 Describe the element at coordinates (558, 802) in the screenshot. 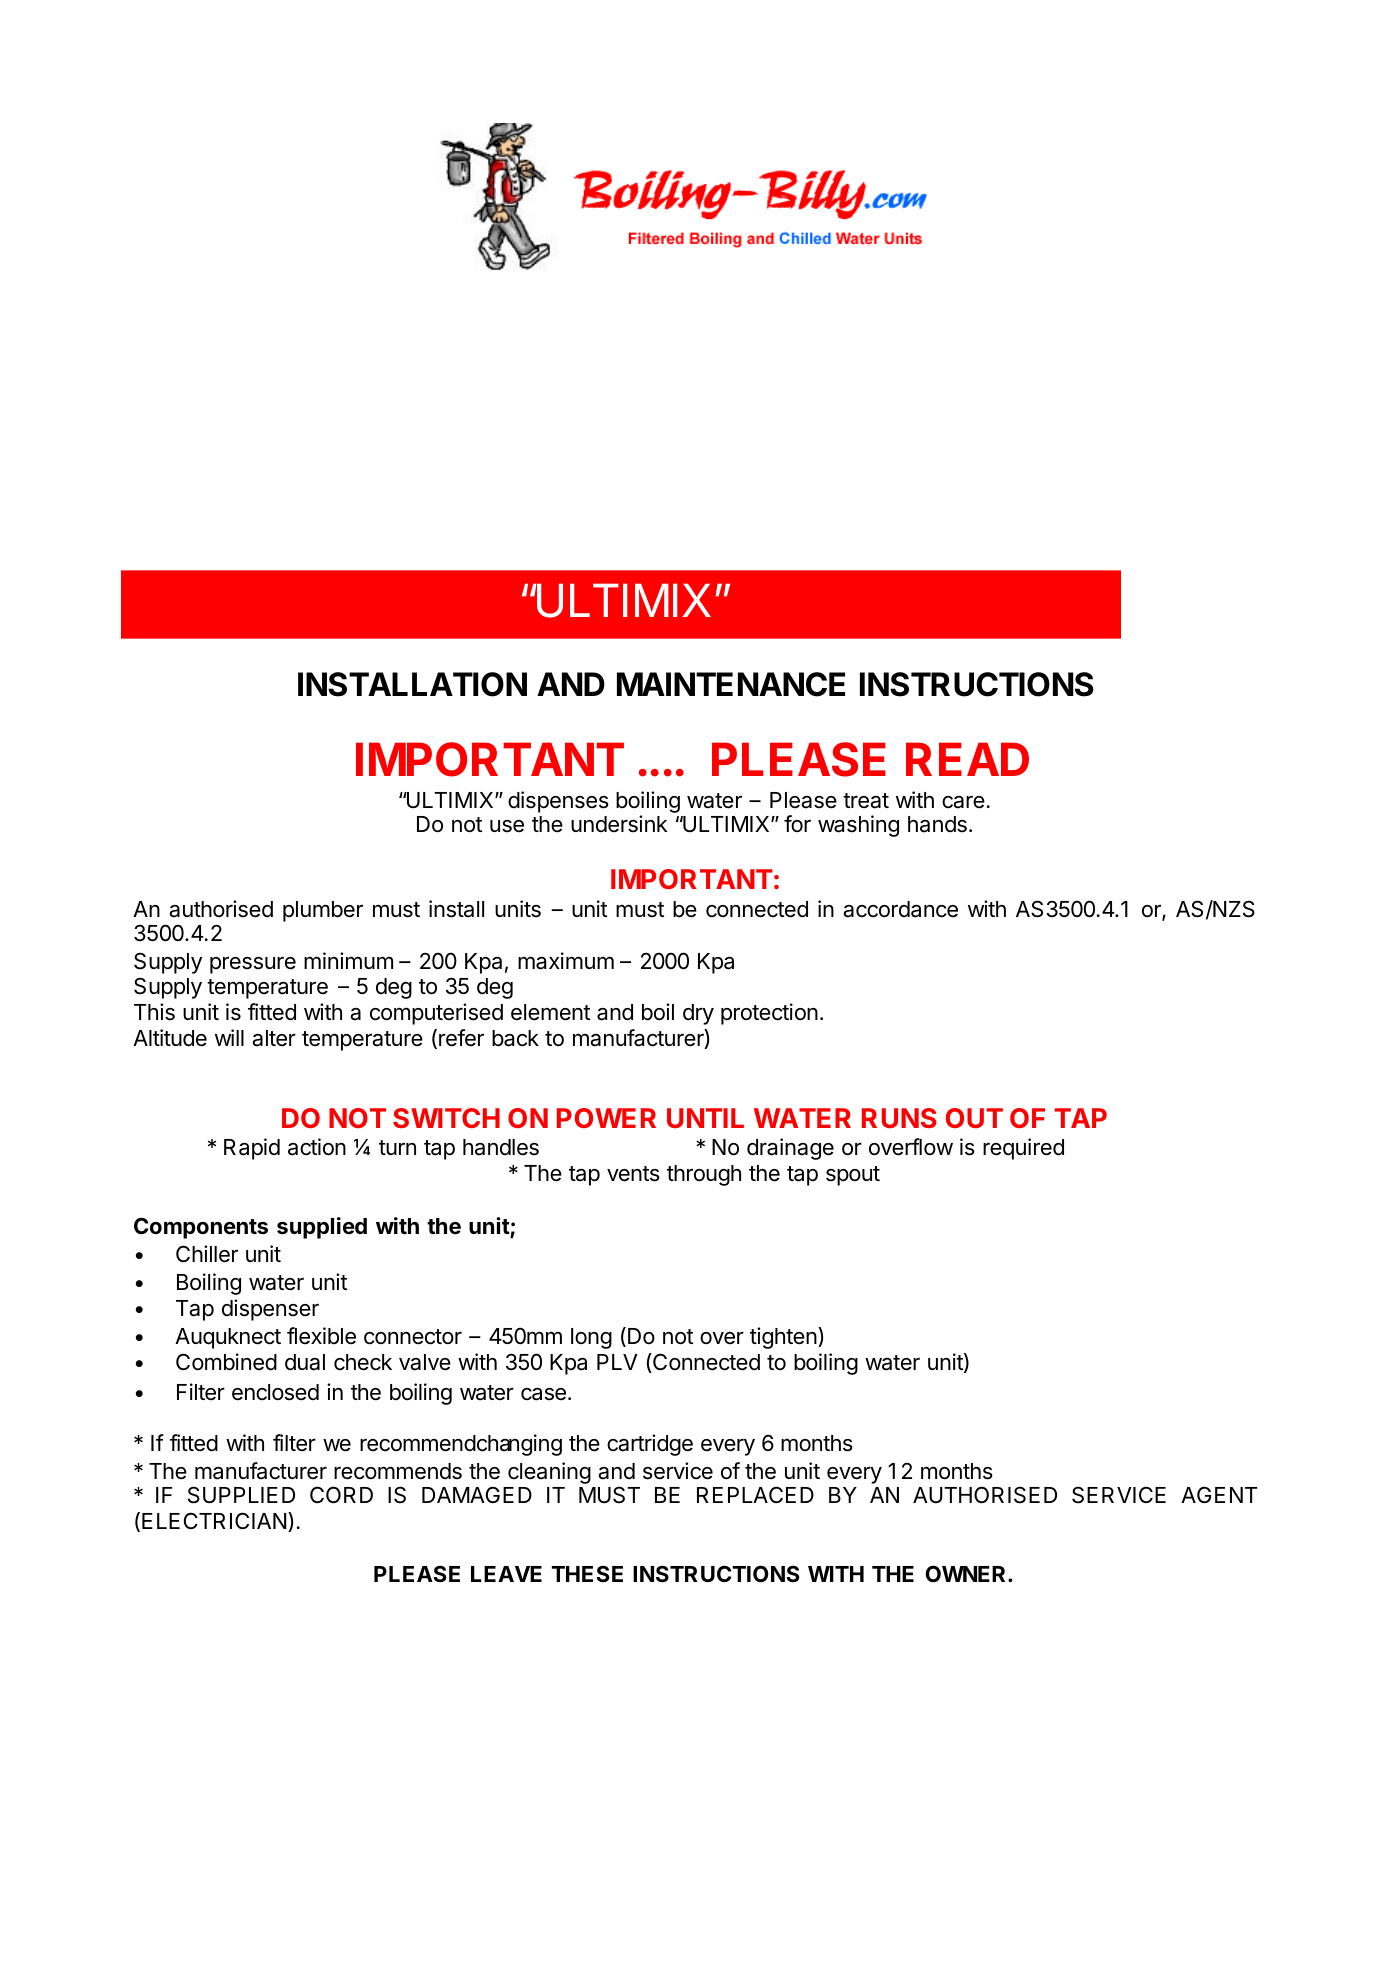

I see `dispenses` at that location.
